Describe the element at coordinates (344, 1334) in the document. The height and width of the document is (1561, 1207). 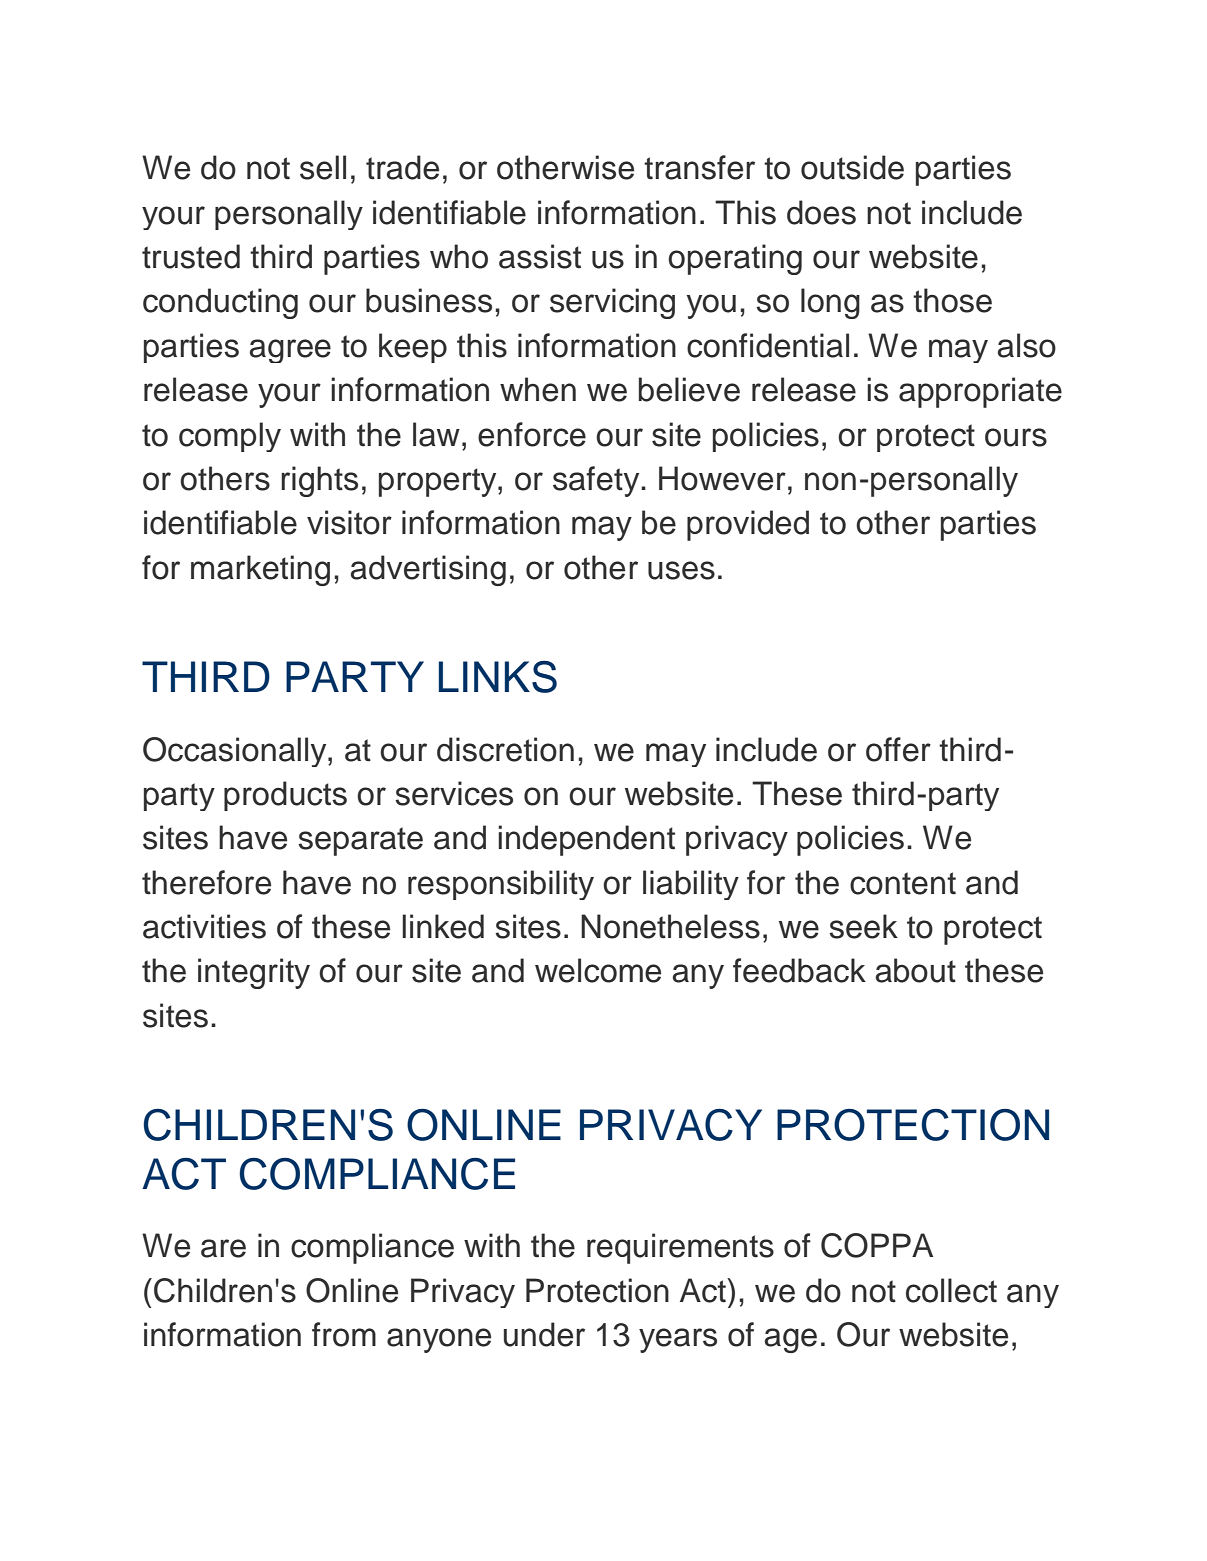
I see `from` at that location.
